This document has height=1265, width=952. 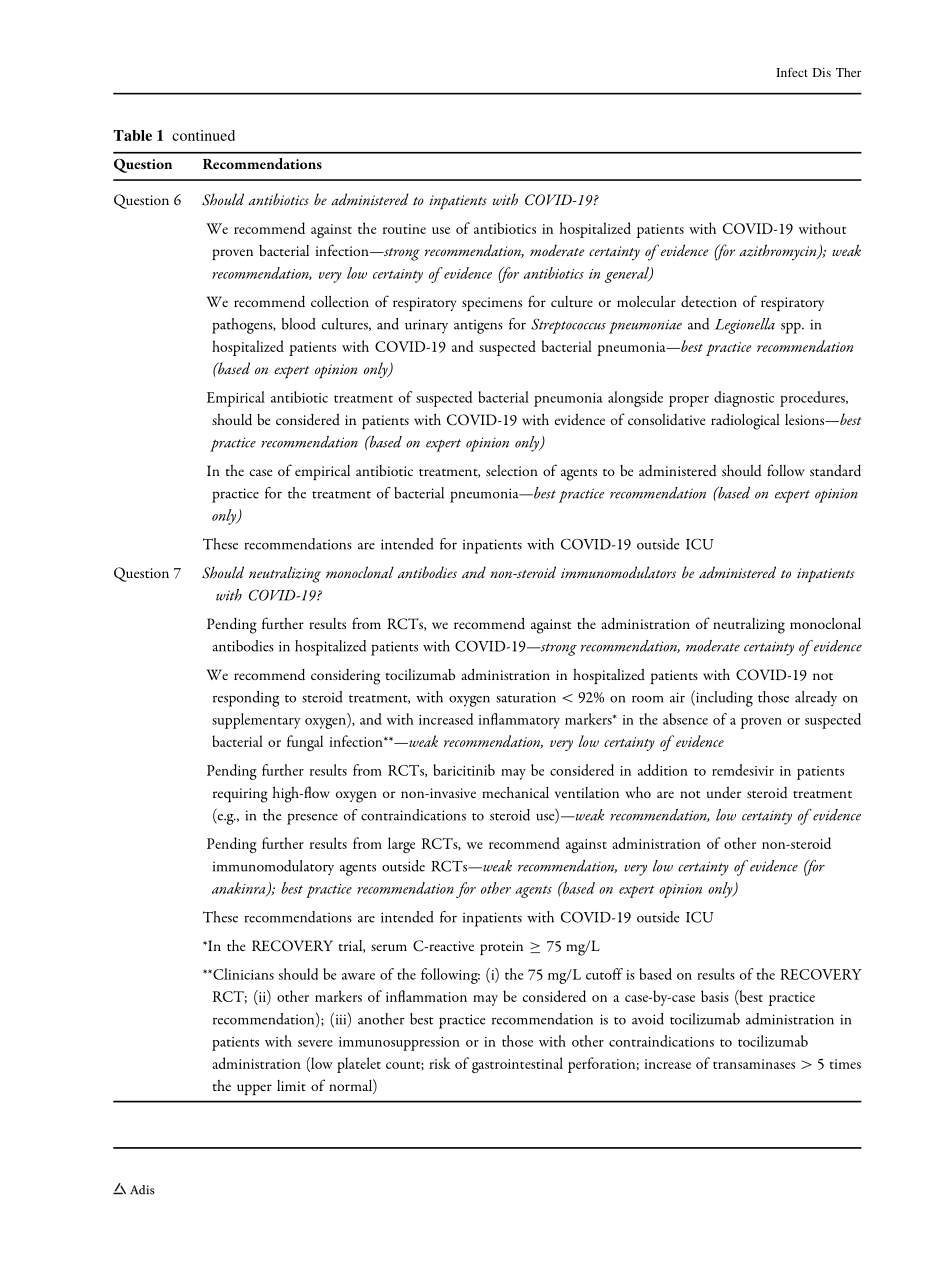 What do you see at coordinates (512, 470) in the document?
I see `selection` at bounding box center [512, 470].
